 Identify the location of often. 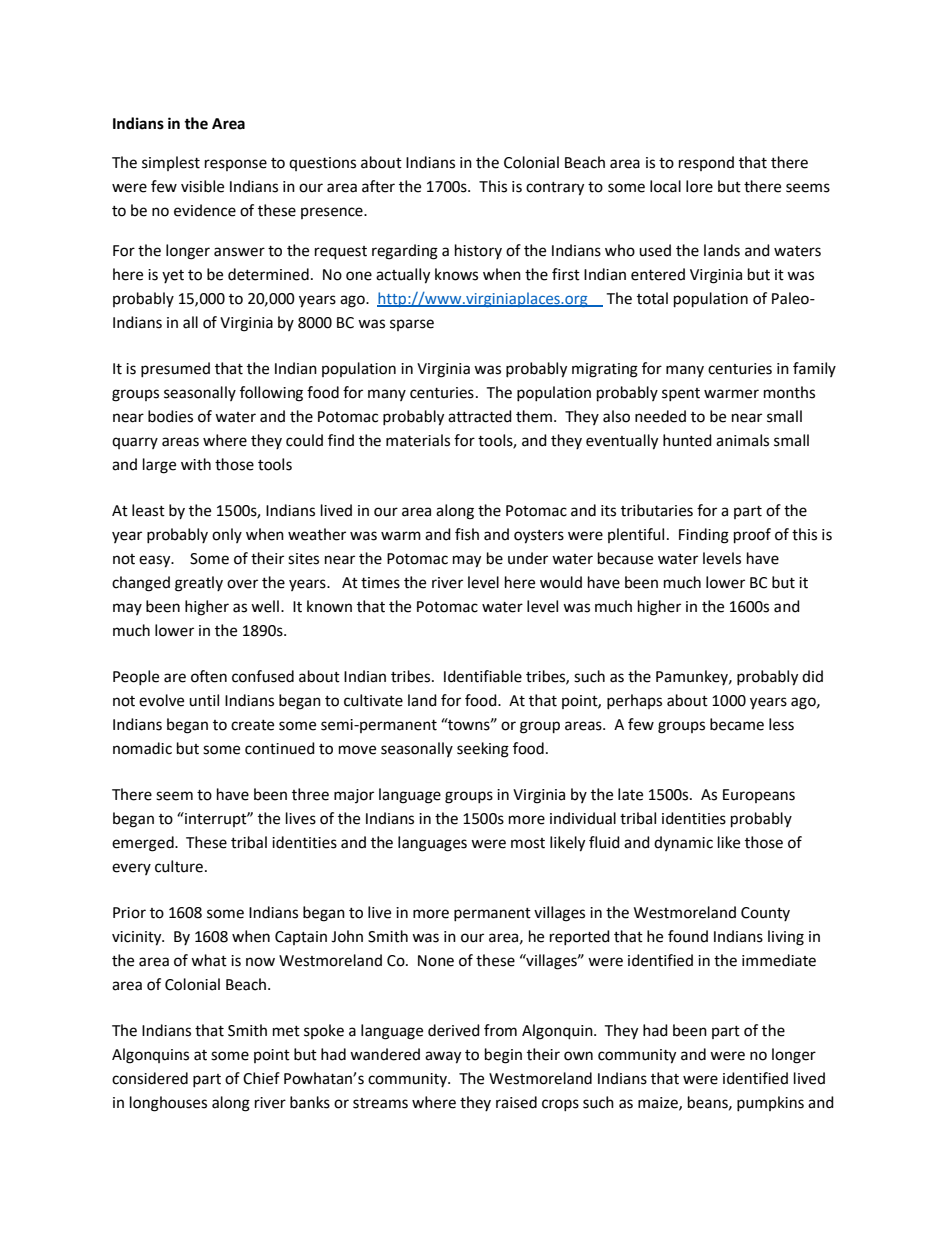
(209, 676).
